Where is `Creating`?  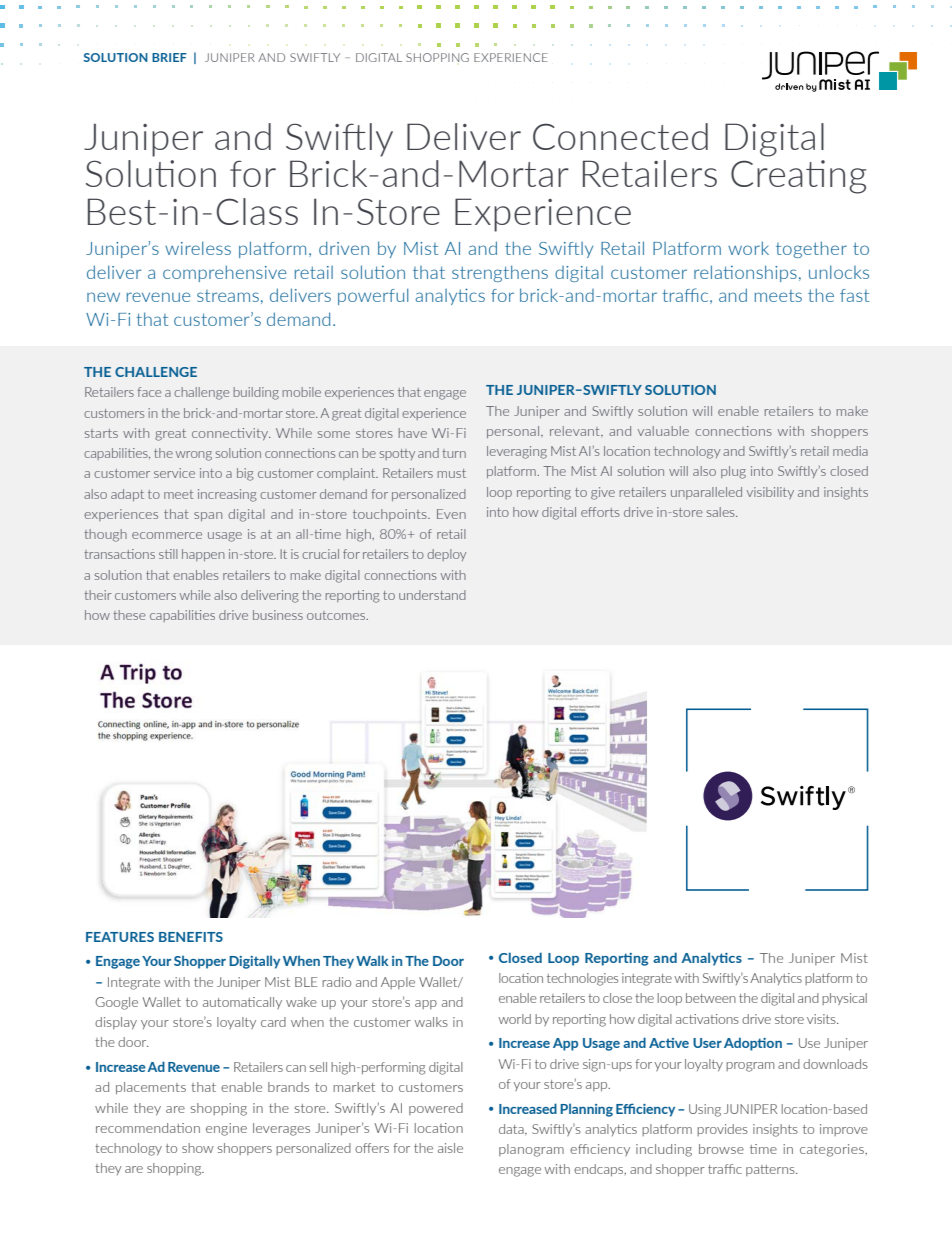 Creating is located at coordinates (799, 177).
